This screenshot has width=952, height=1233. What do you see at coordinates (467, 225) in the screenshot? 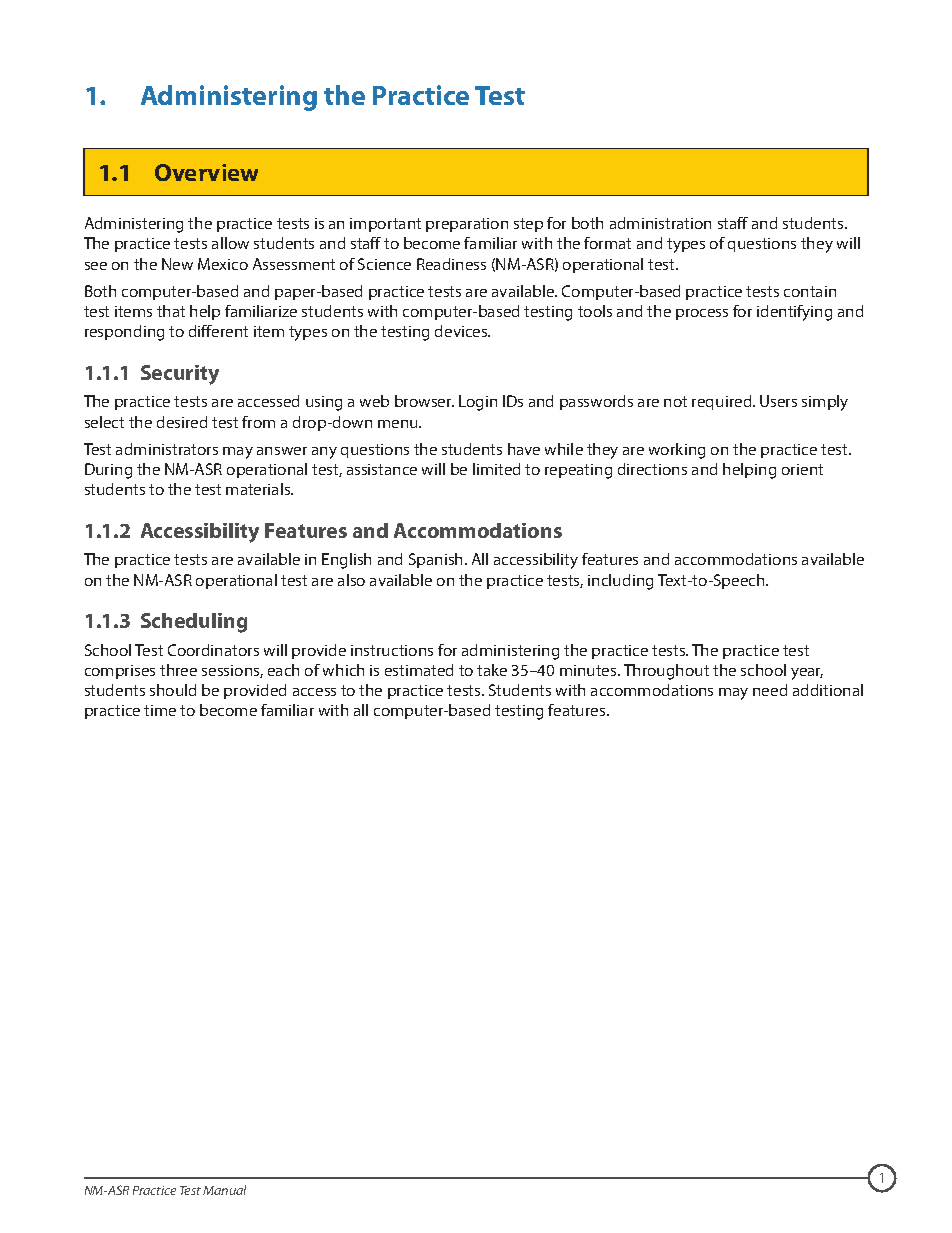
I see `preparation` at bounding box center [467, 225].
